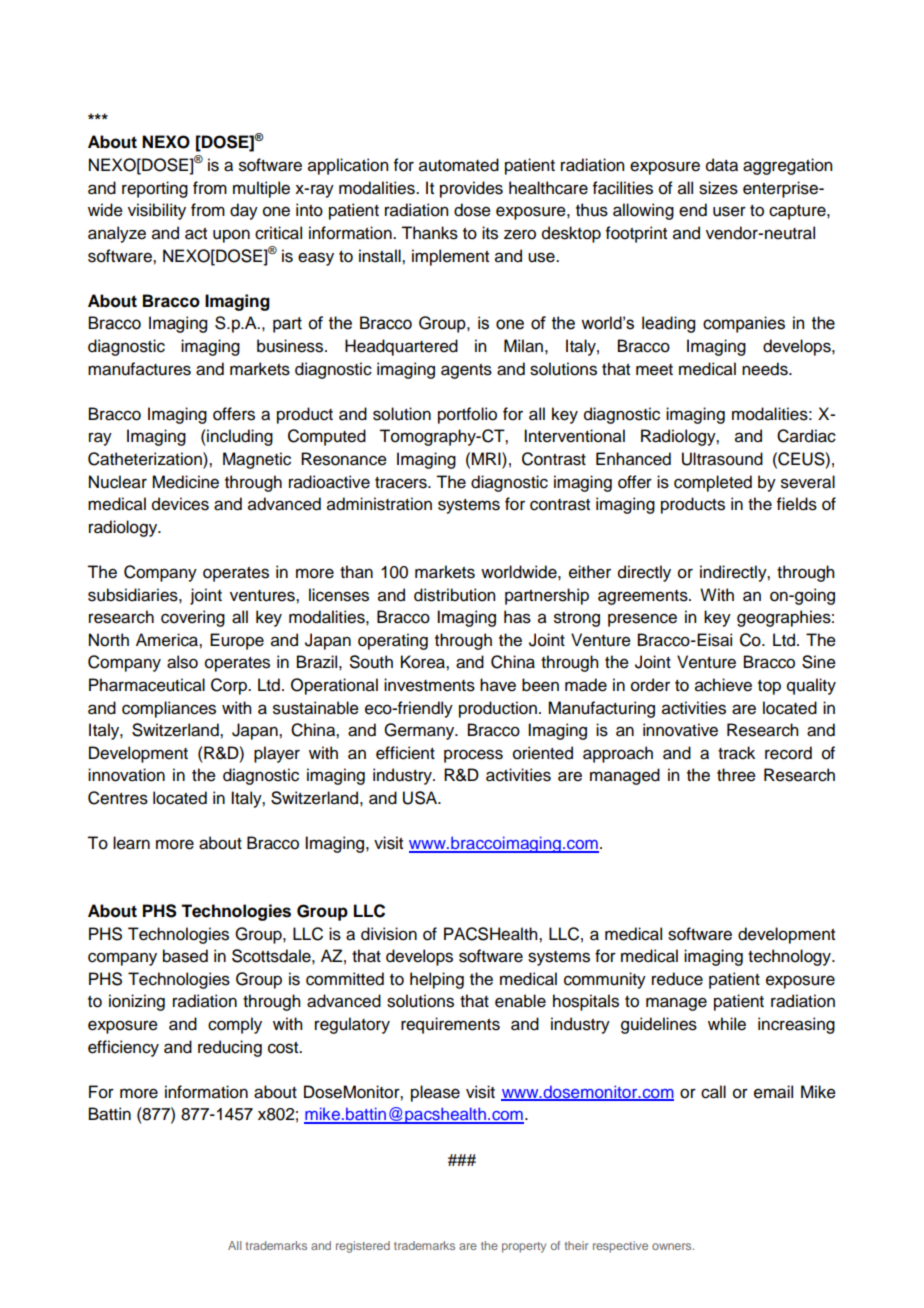  What do you see at coordinates (677, 979) in the page?
I see `reduce` at bounding box center [677, 979].
